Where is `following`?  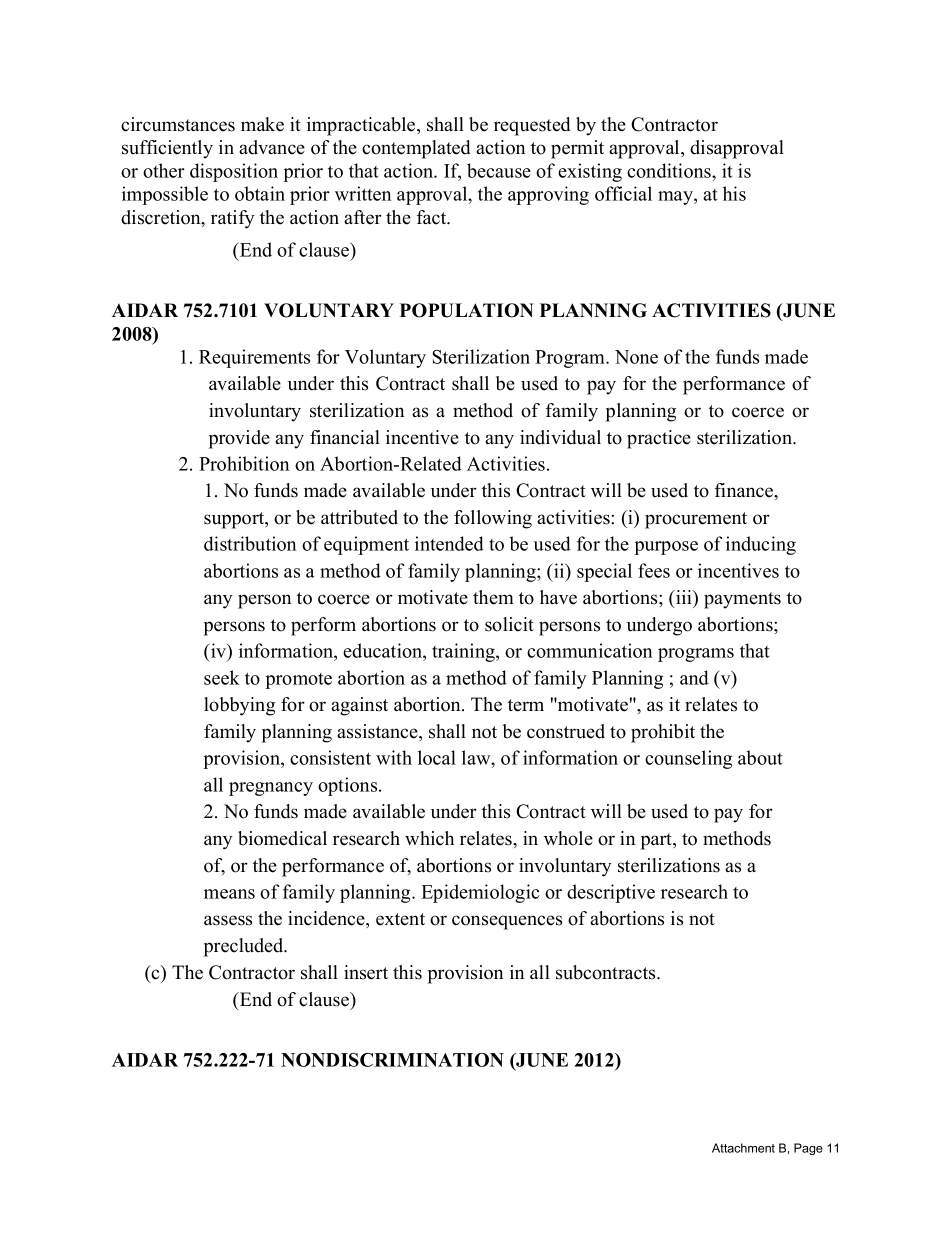 following is located at coordinates (493, 519).
